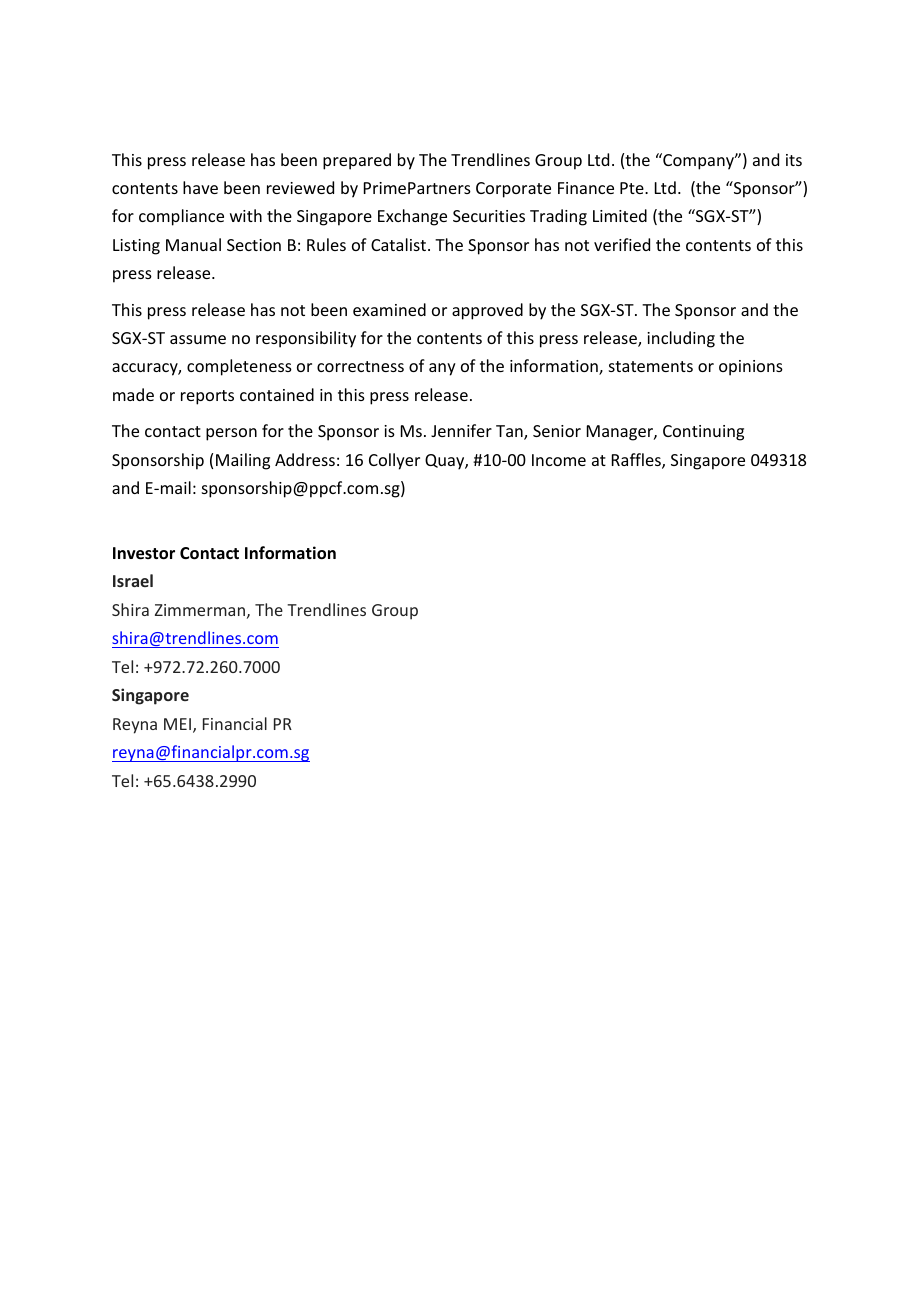 This document has height=1309, width=924. What do you see at coordinates (633, 188) in the document?
I see `Pte` at bounding box center [633, 188].
